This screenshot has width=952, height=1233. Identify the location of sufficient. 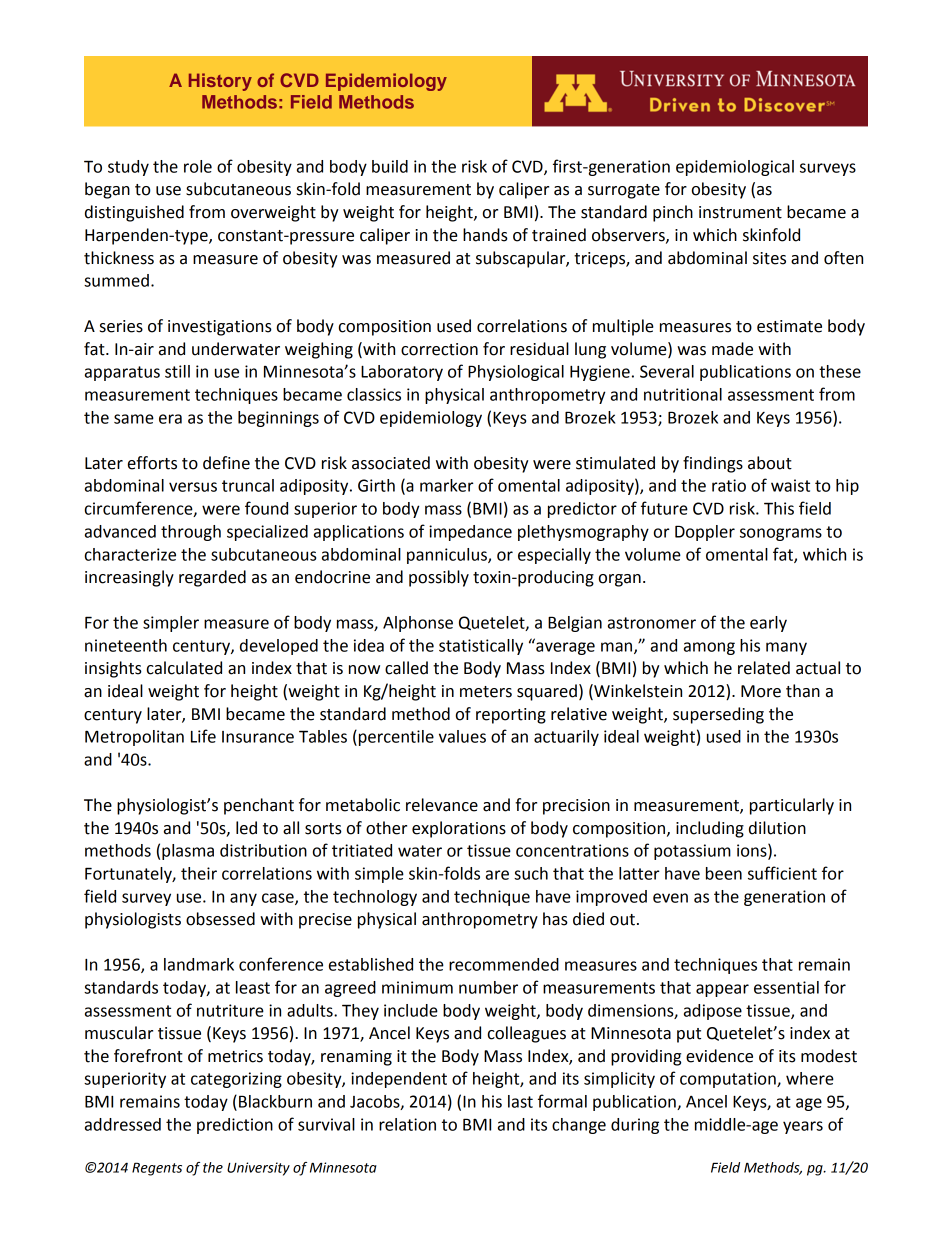
(782, 873).
